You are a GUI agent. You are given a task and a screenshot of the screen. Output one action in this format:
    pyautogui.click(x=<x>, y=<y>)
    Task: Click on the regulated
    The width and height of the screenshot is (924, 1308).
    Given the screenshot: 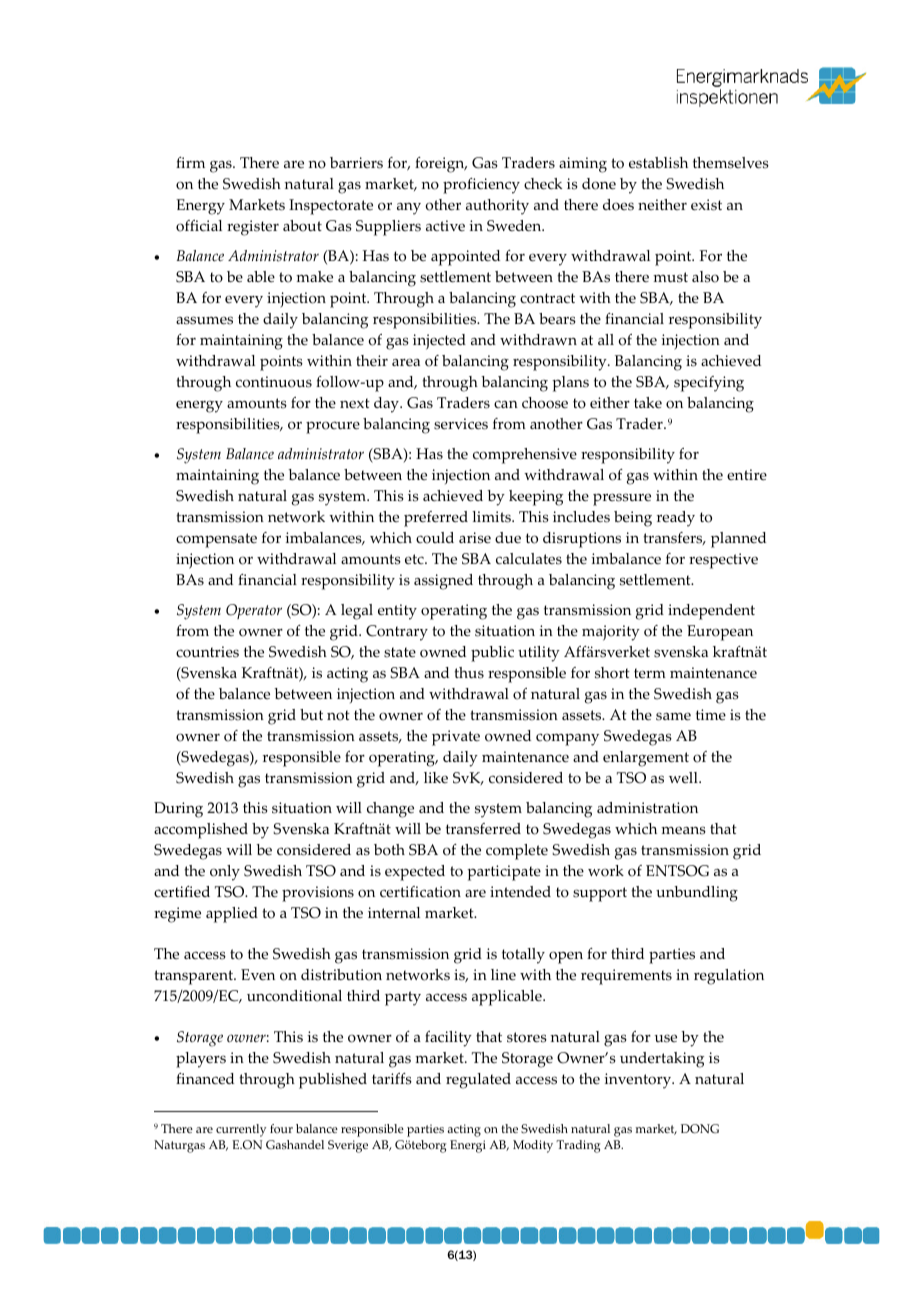 What is the action you would take?
    pyautogui.click(x=478, y=1081)
